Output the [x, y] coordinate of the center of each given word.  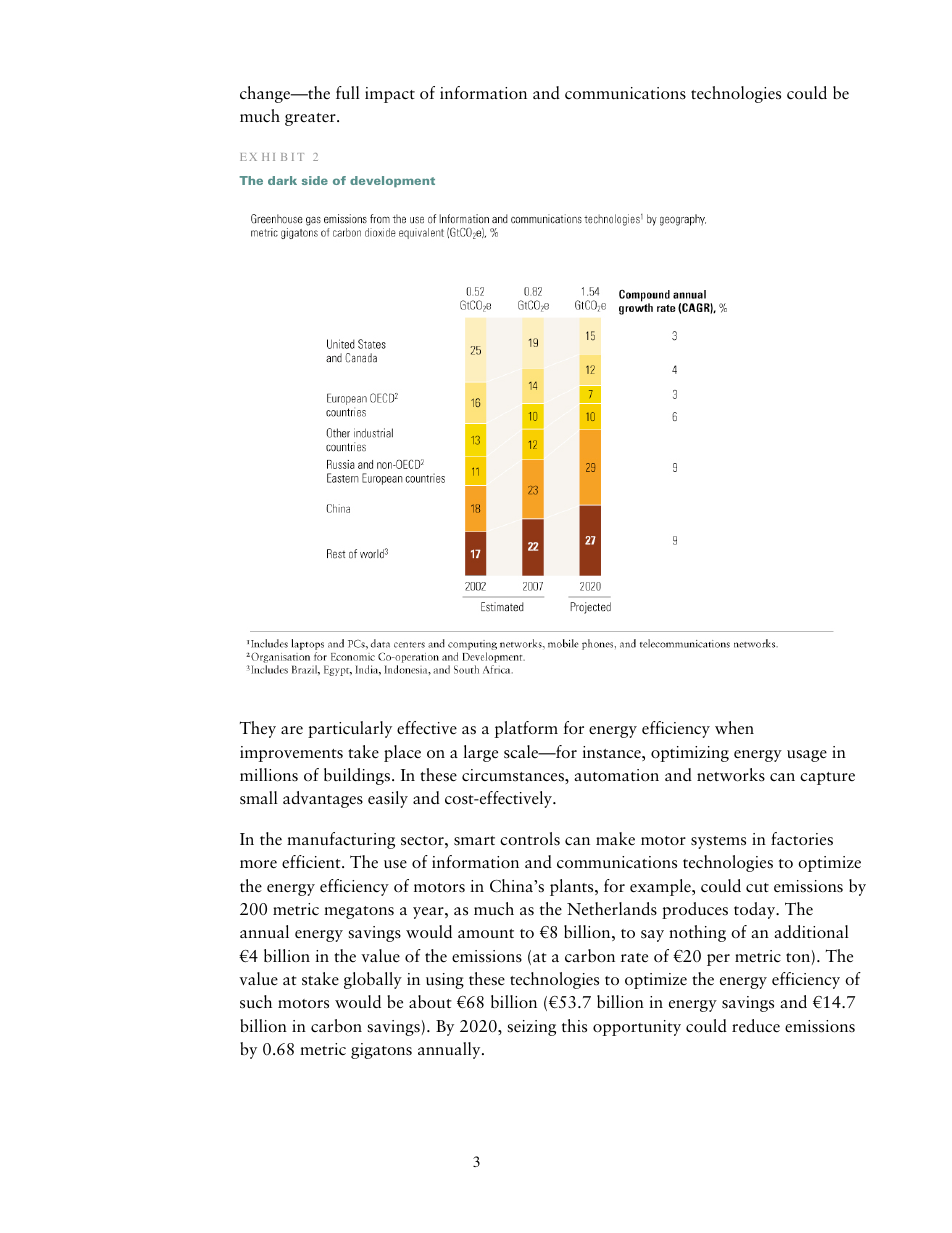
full [348, 93]
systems [718, 842]
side [315, 180]
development [392, 182]
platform [526, 729]
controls [530, 839]
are [292, 730]
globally [373, 980]
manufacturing [341, 840]
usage [807, 756]
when [734, 727]
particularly [350, 729]
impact [390, 95]
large [480, 753]
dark [282, 180]
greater [311, 119]
